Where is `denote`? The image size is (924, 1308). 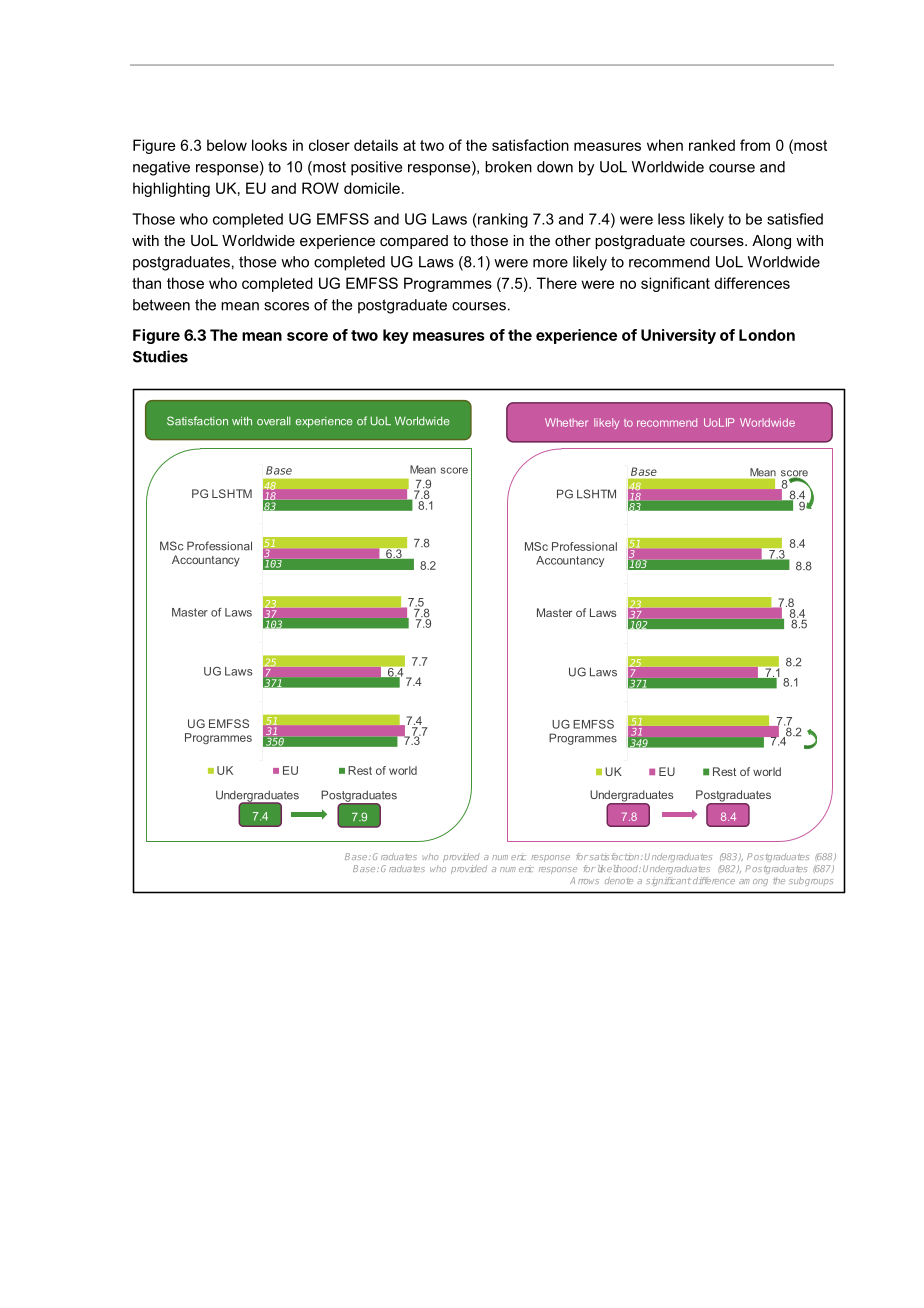 denote is located at coordinates (619, 880).
